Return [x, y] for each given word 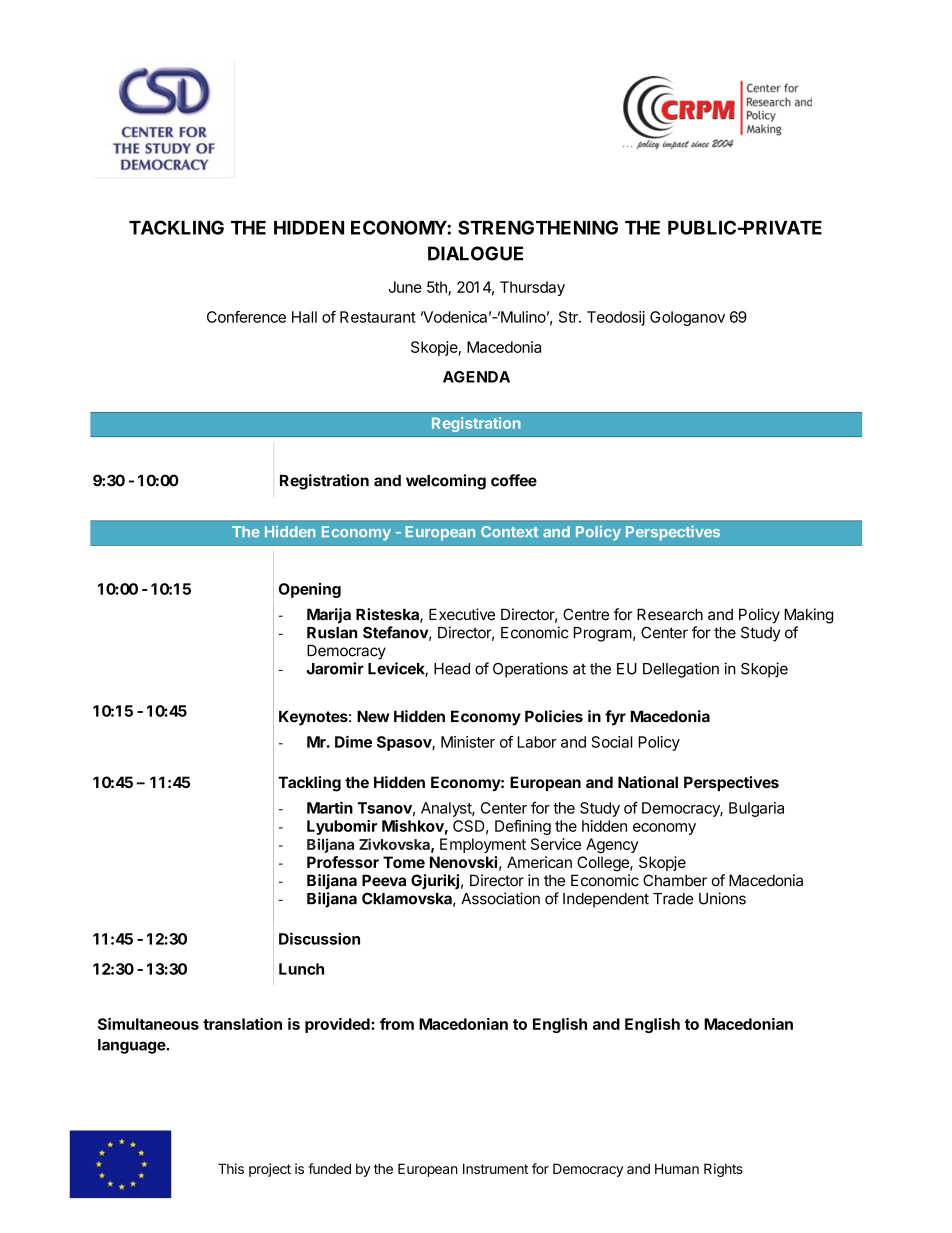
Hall [304, 317]
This [231, 1168]
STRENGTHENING [538, 227]
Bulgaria [756, 809]
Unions [722, 898]
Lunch [301, 969]
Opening [310, 590]
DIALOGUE [475, 253]
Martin [330, 807]
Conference [246, 317]
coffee [514, 480]
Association [500, 898]
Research [670, 614]
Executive [462, 614]
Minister [468, 742]
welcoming [446, 482]
